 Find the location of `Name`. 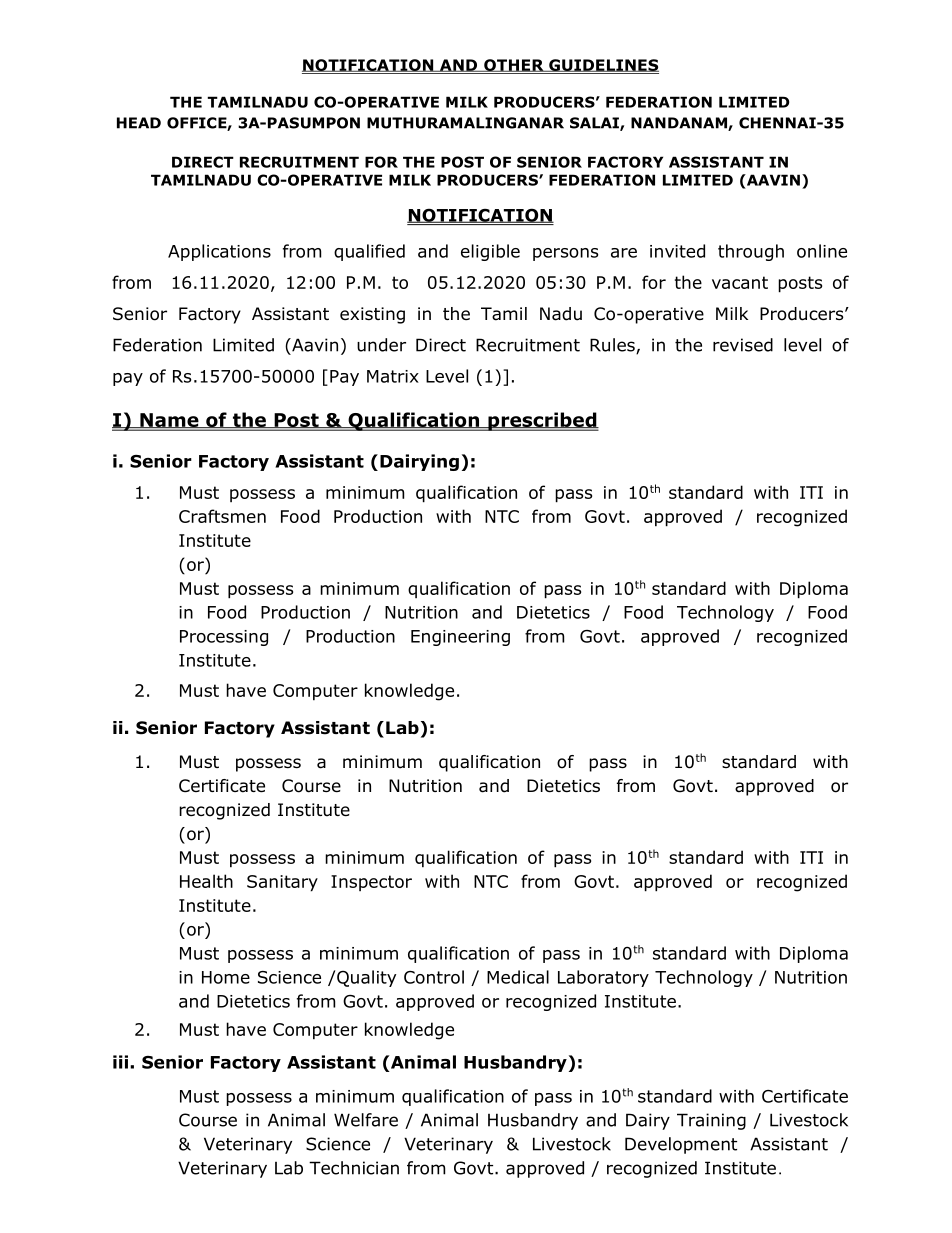

Name is located at coordinates (169, 420).
